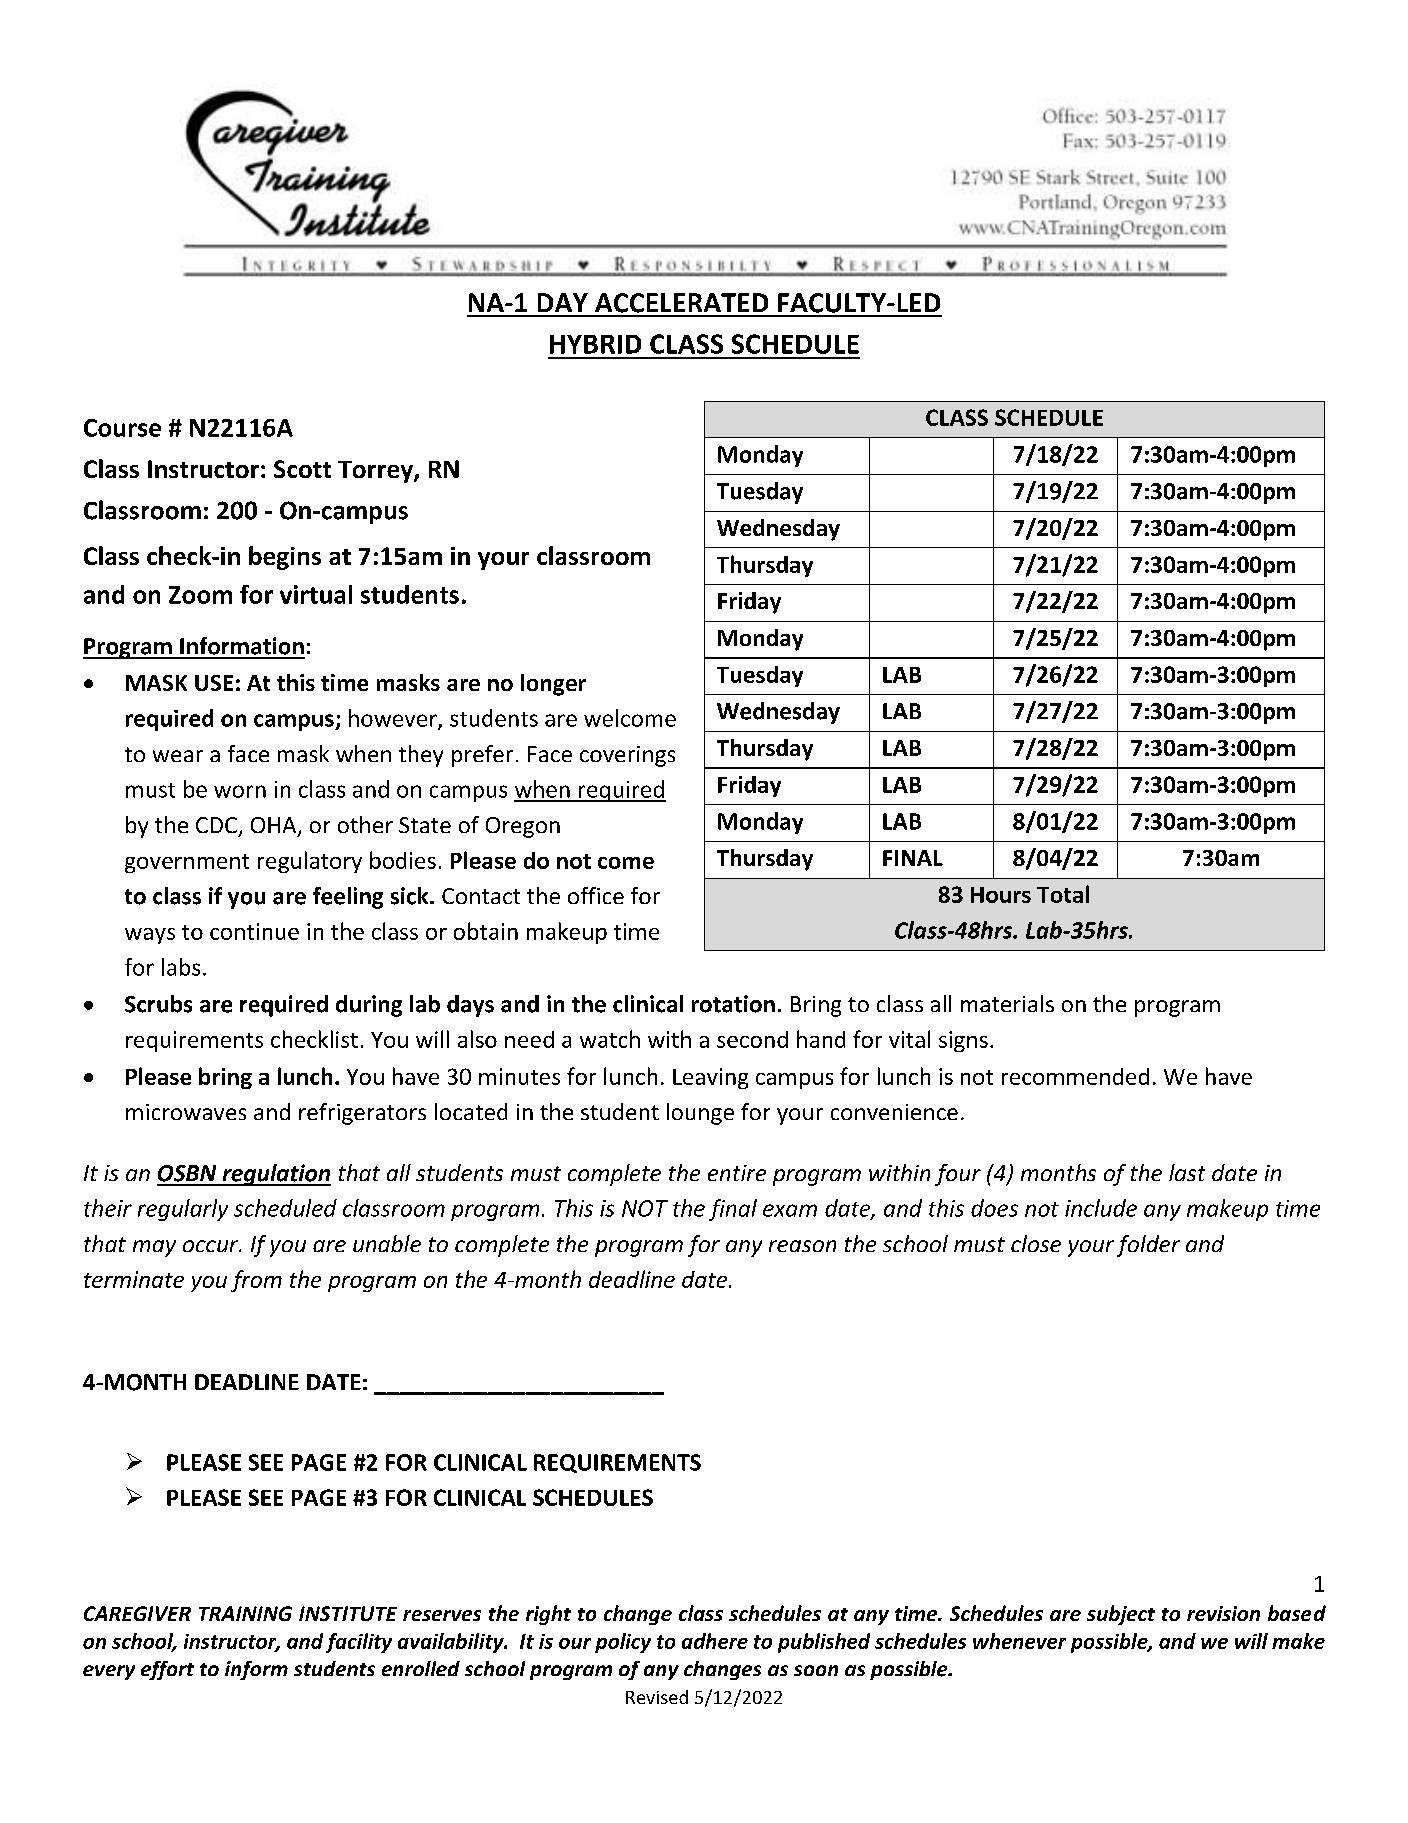  I want to click on Scrubs, so click(158, 1004).
